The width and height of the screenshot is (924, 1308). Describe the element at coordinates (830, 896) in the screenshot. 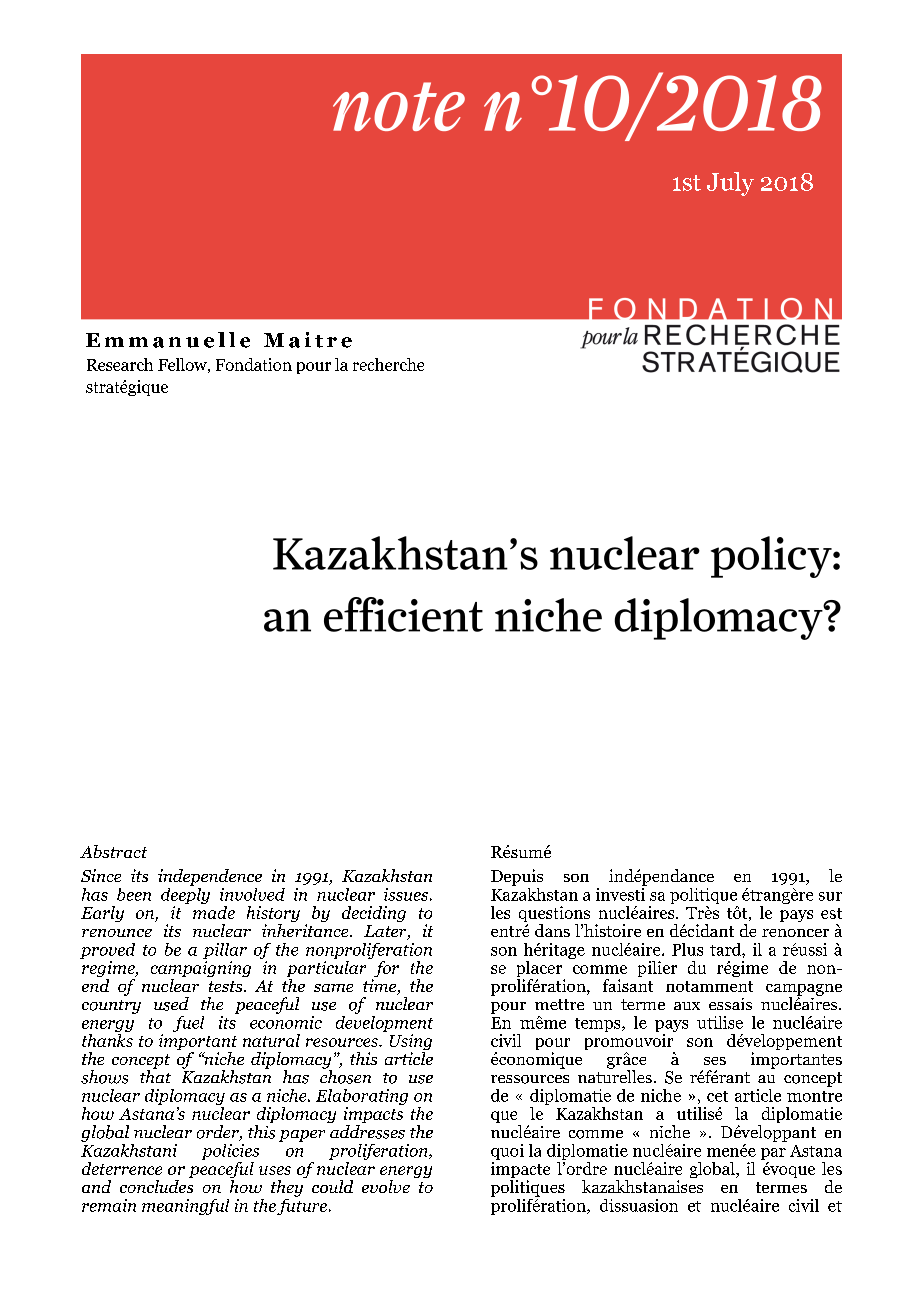

I see `sur` at that location.
